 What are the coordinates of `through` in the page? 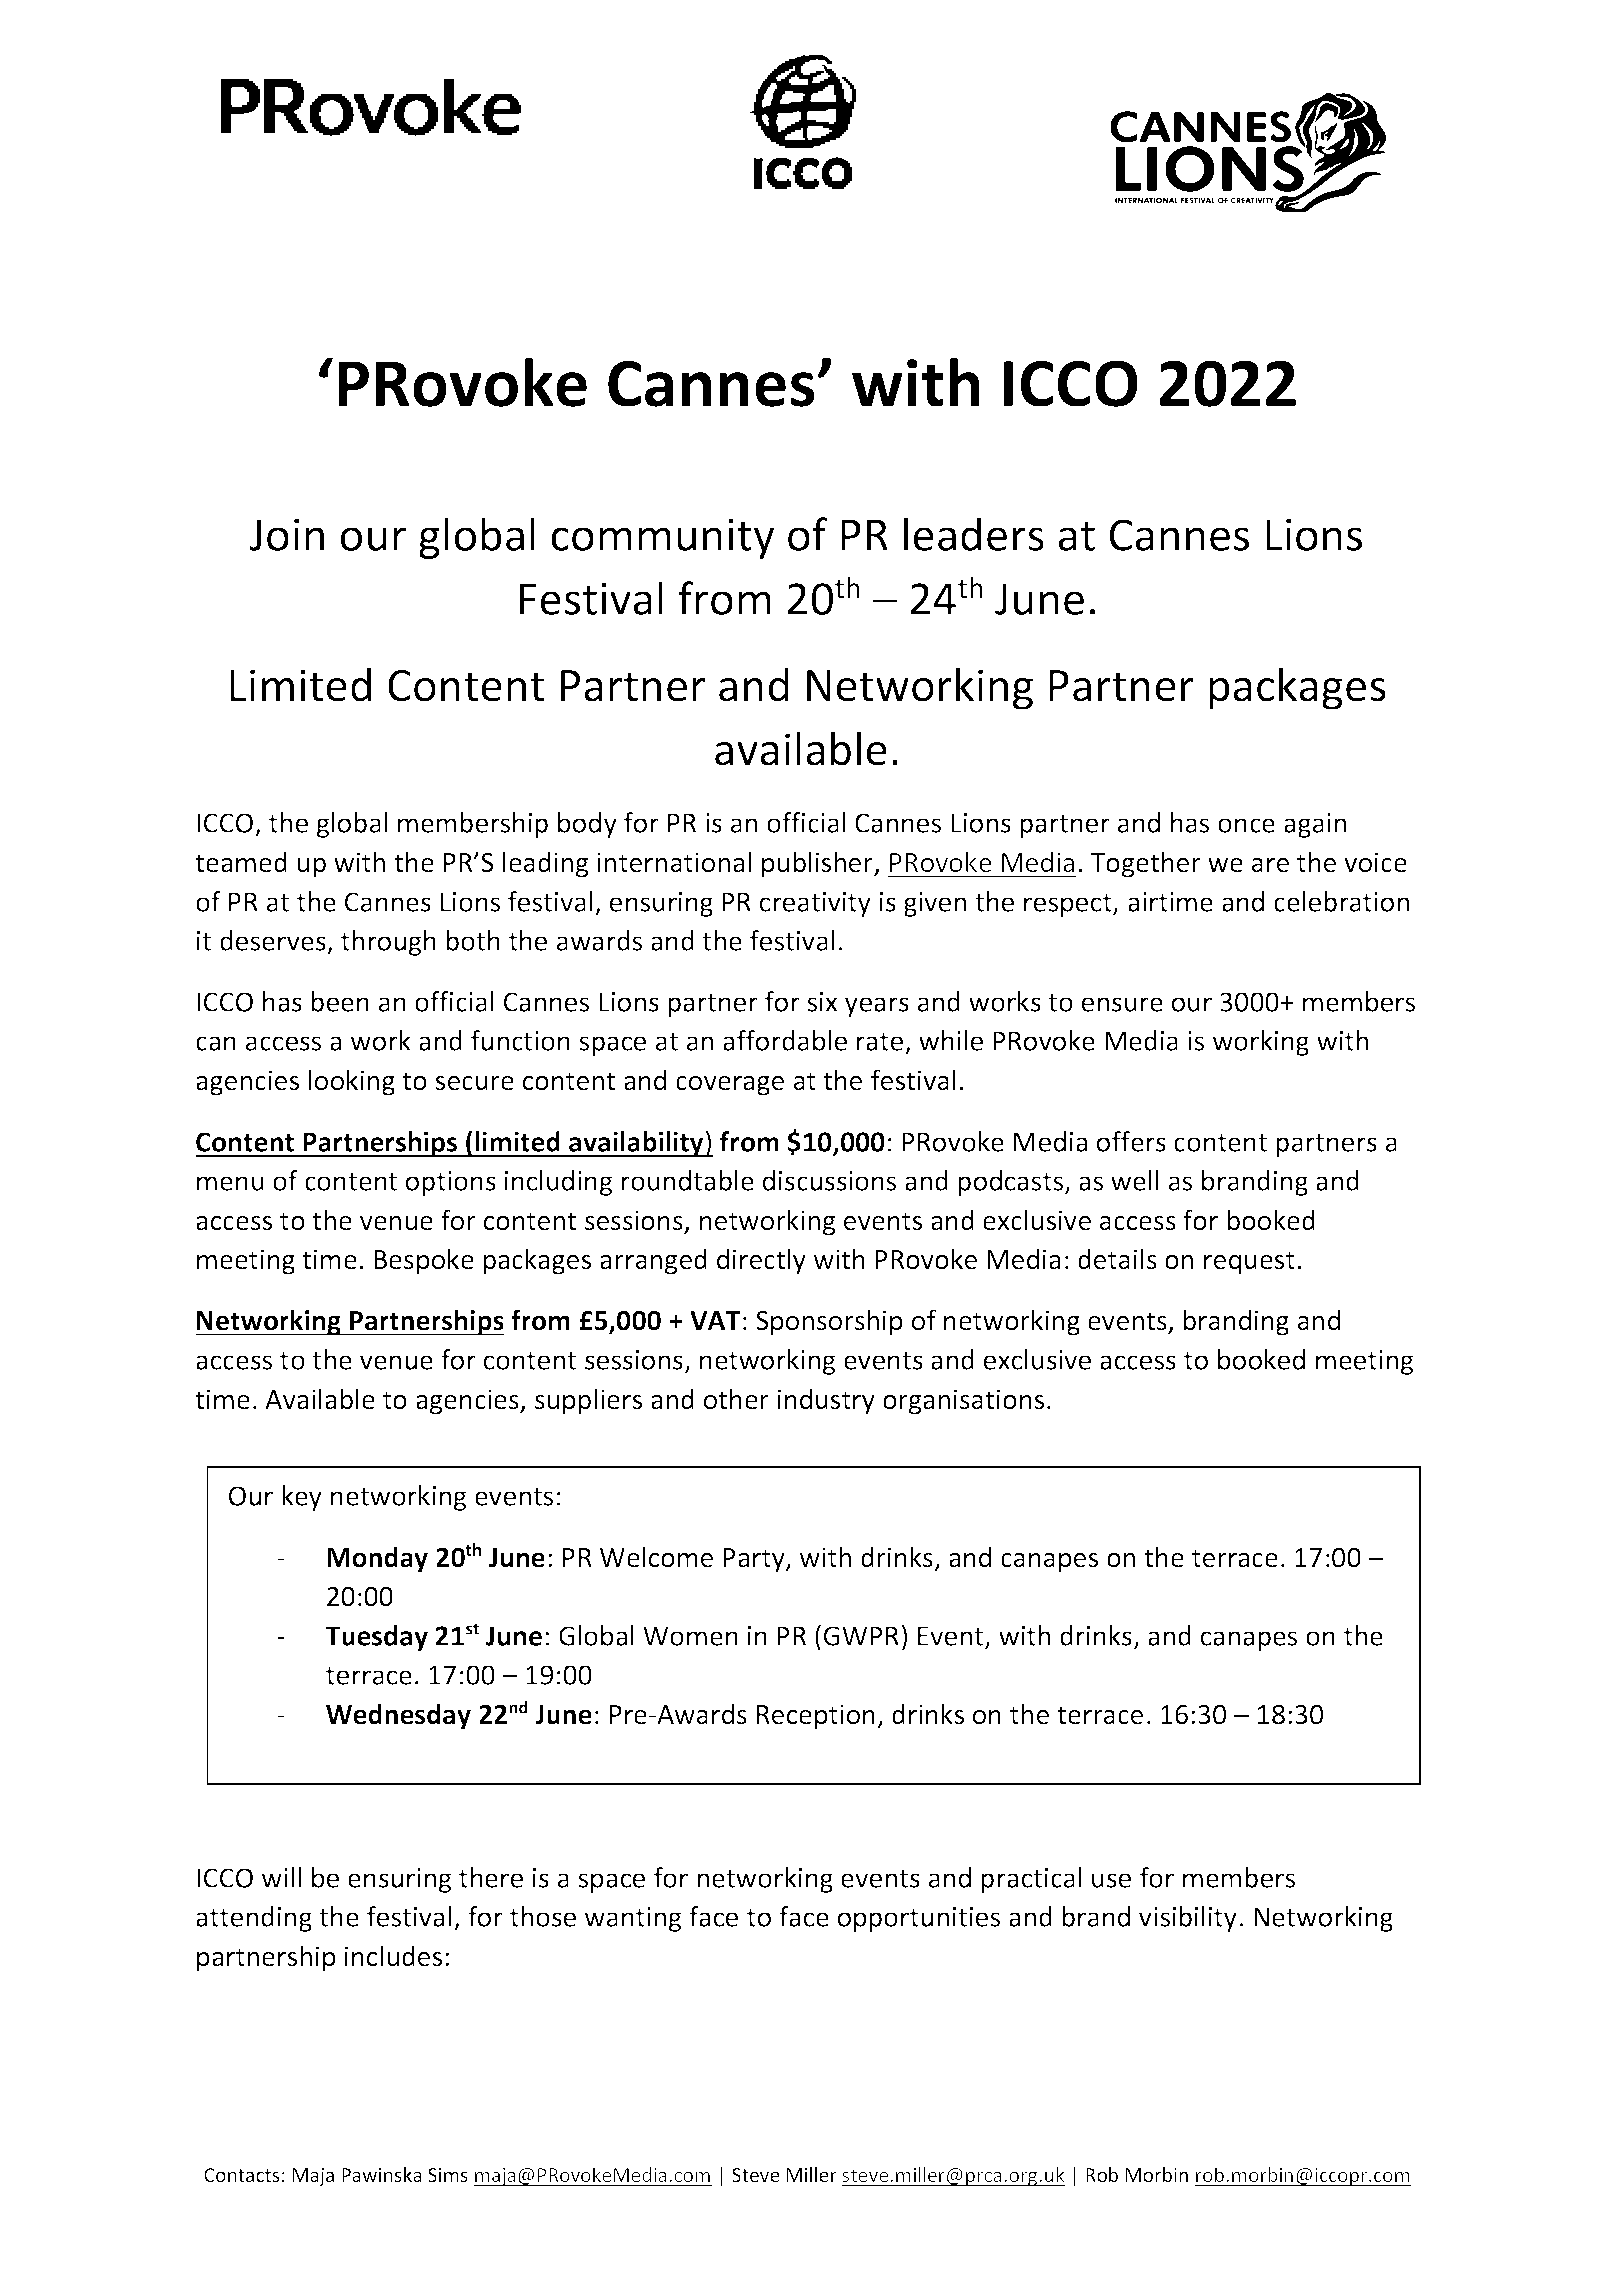 It's located at (388, 943).
